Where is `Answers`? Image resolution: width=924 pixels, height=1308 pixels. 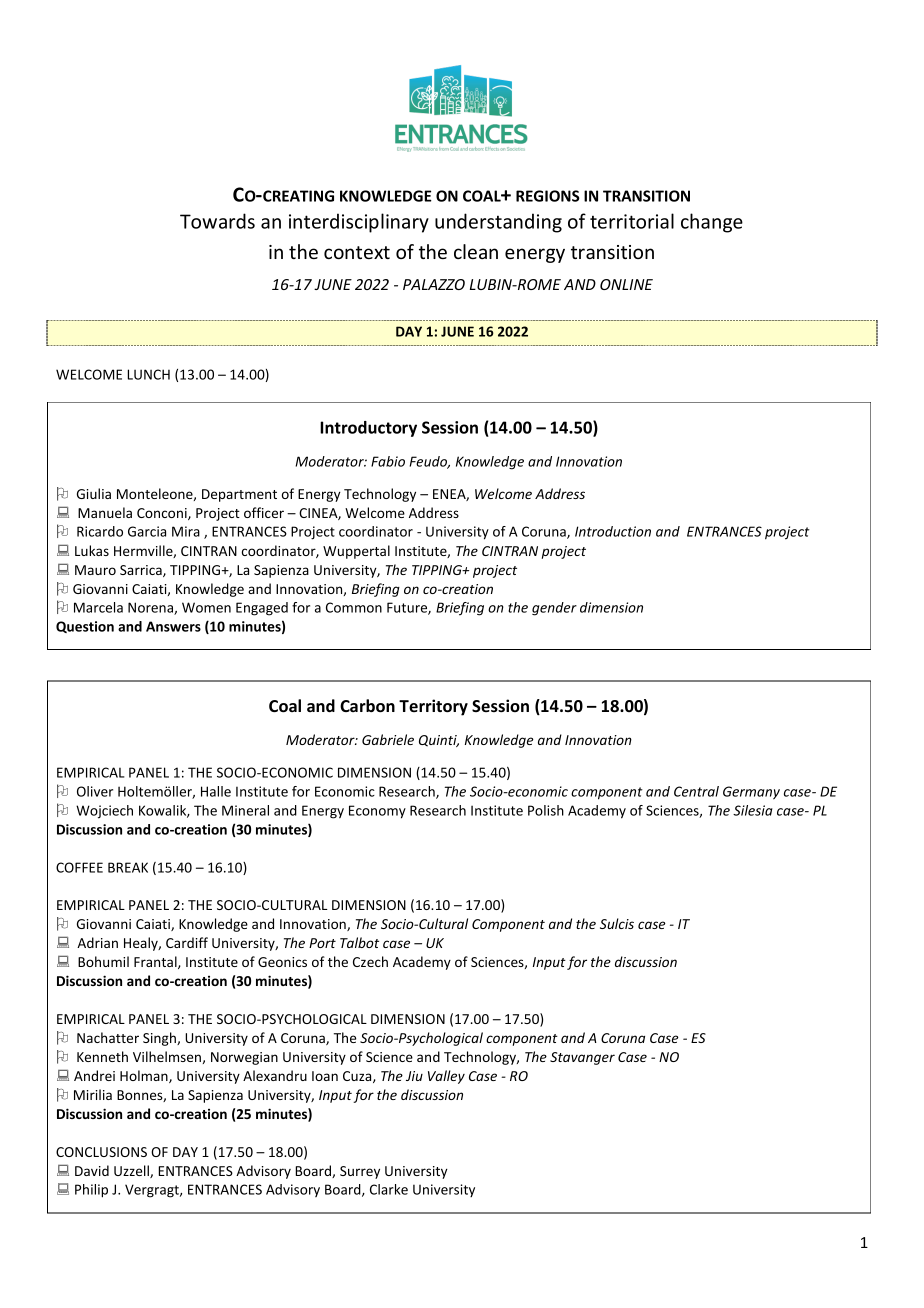 Answers is located at coordinates (173, 626).
